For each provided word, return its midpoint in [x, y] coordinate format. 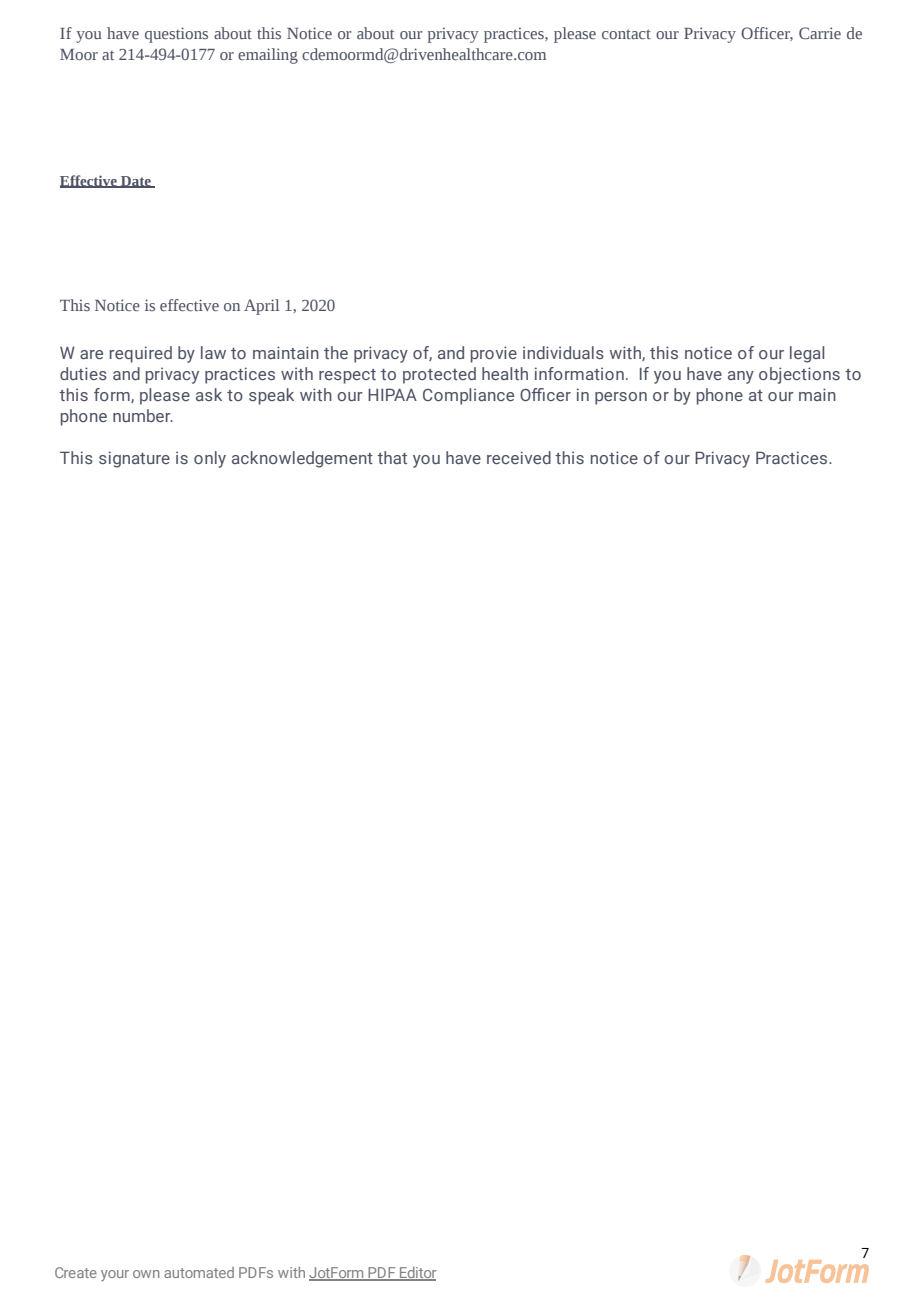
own [146, 1274]
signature [134, 459]
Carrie [820, 33]
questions [176, 35]
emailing [268, 56]
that [392, 457]
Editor [417, 1274]
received [519, 457]
